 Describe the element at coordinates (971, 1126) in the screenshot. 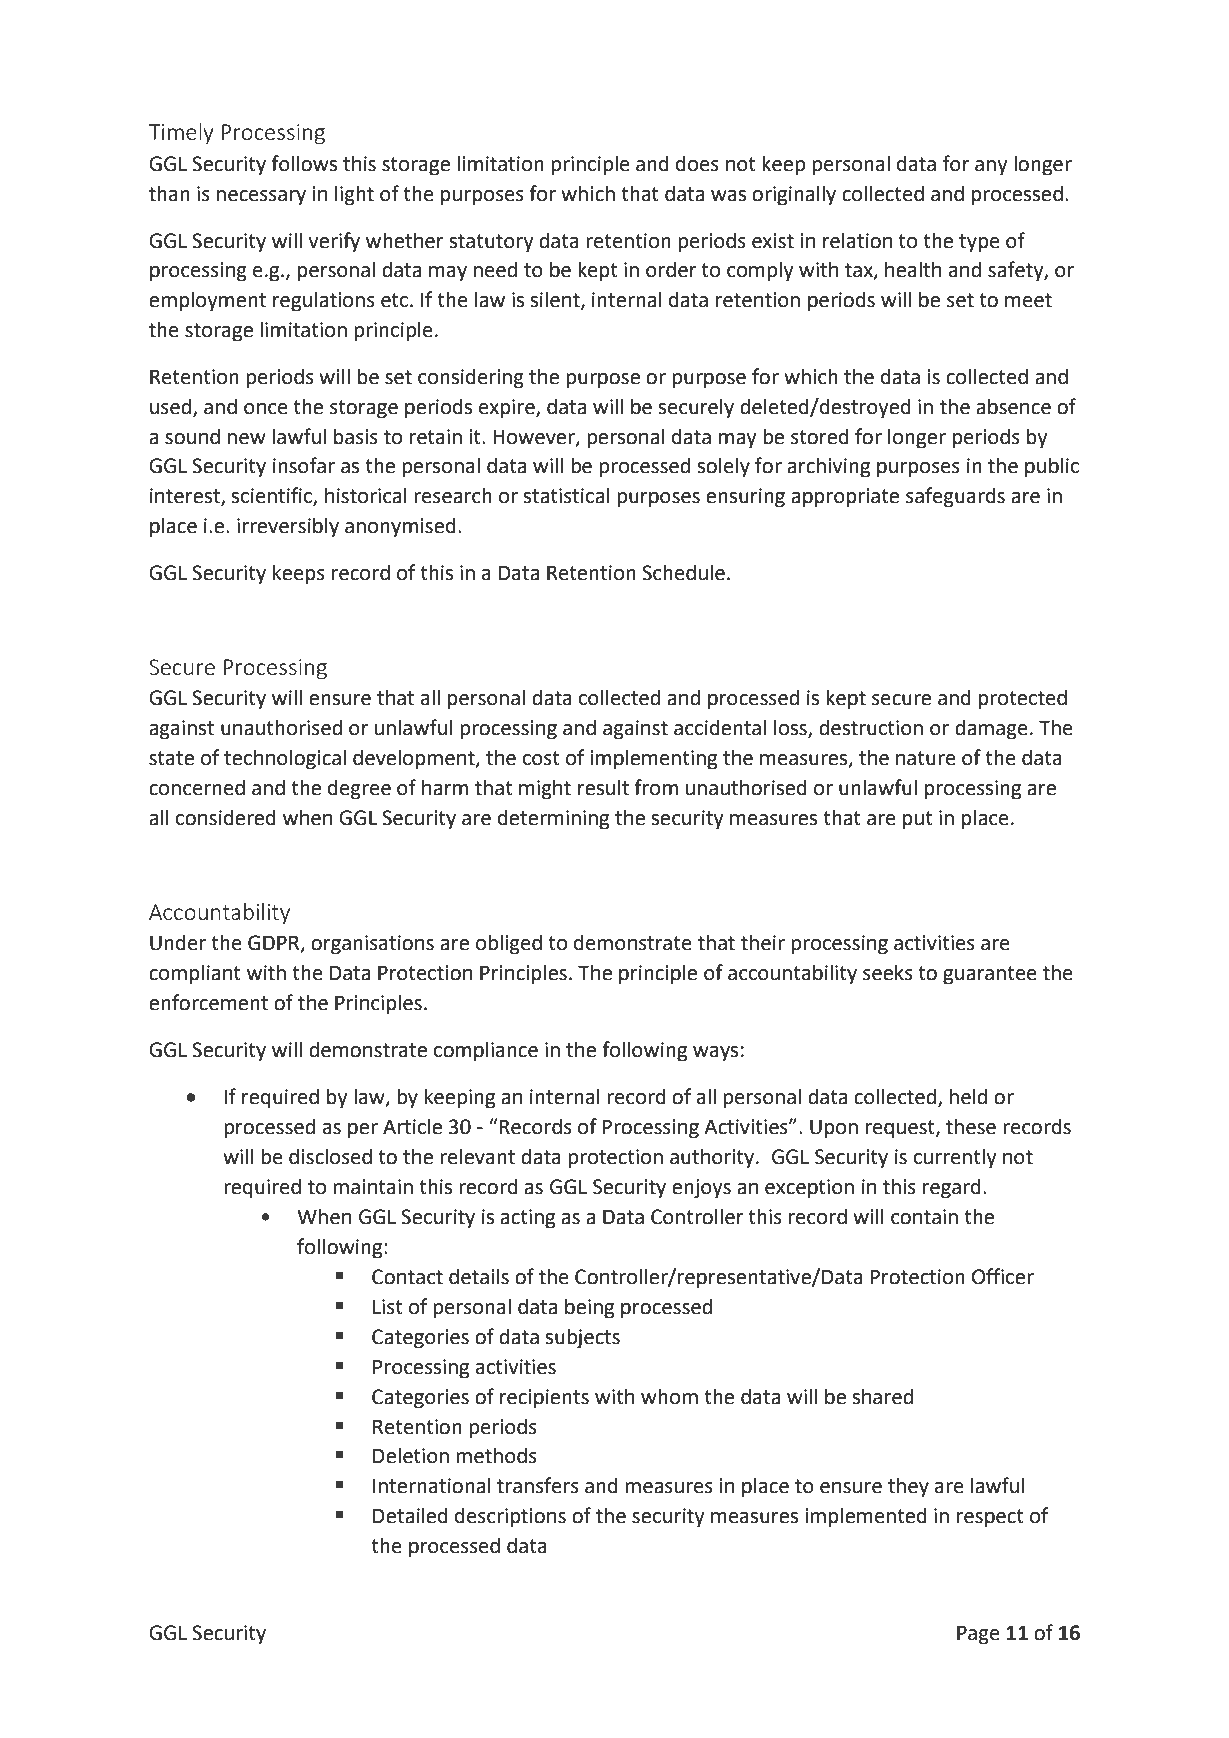

I see `these` at that location.
